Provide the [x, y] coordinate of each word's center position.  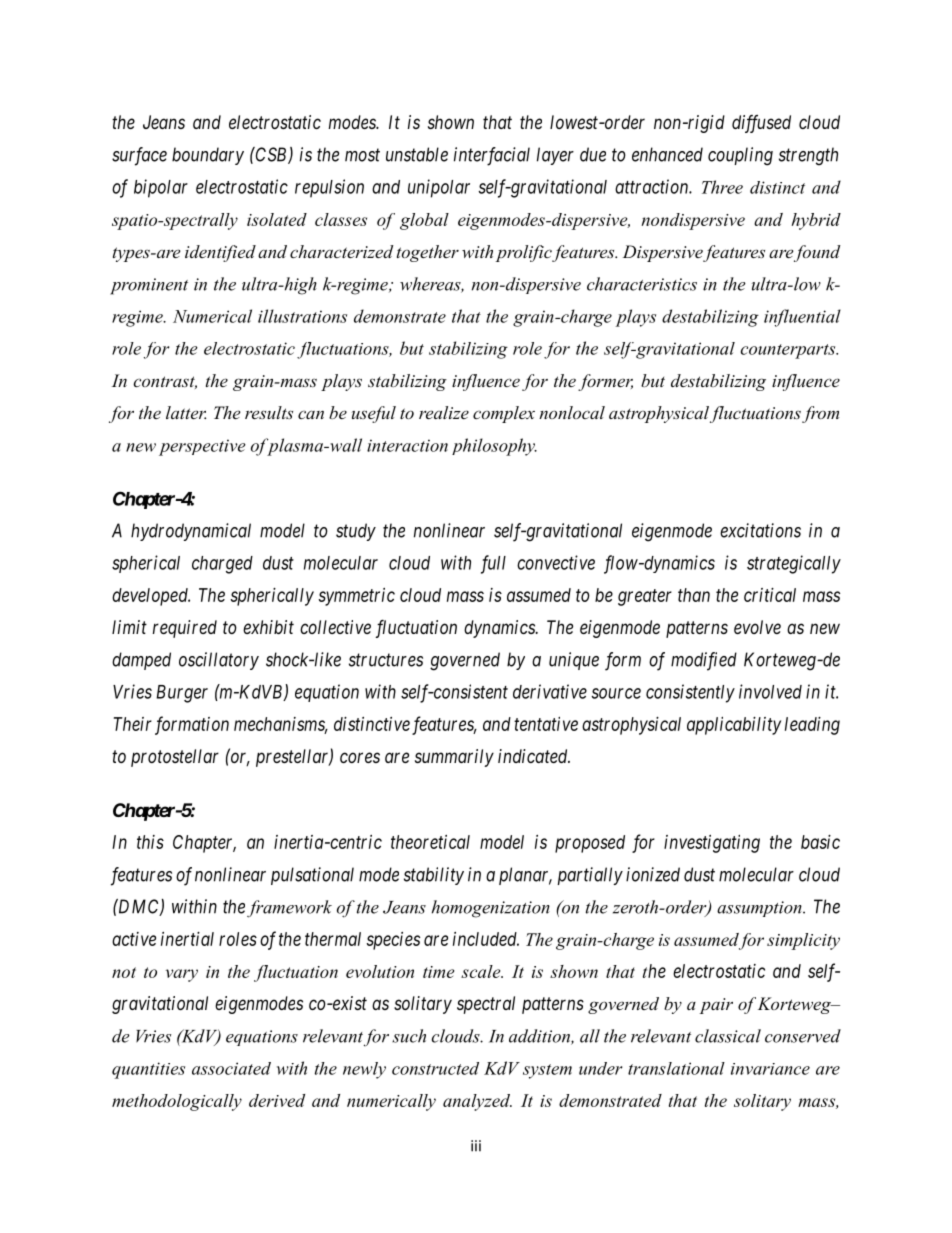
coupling [740, 156]
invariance [770, 1069]
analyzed [477, 1102]
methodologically [177, 1102]
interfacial [492, 156]
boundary [208, 156]
